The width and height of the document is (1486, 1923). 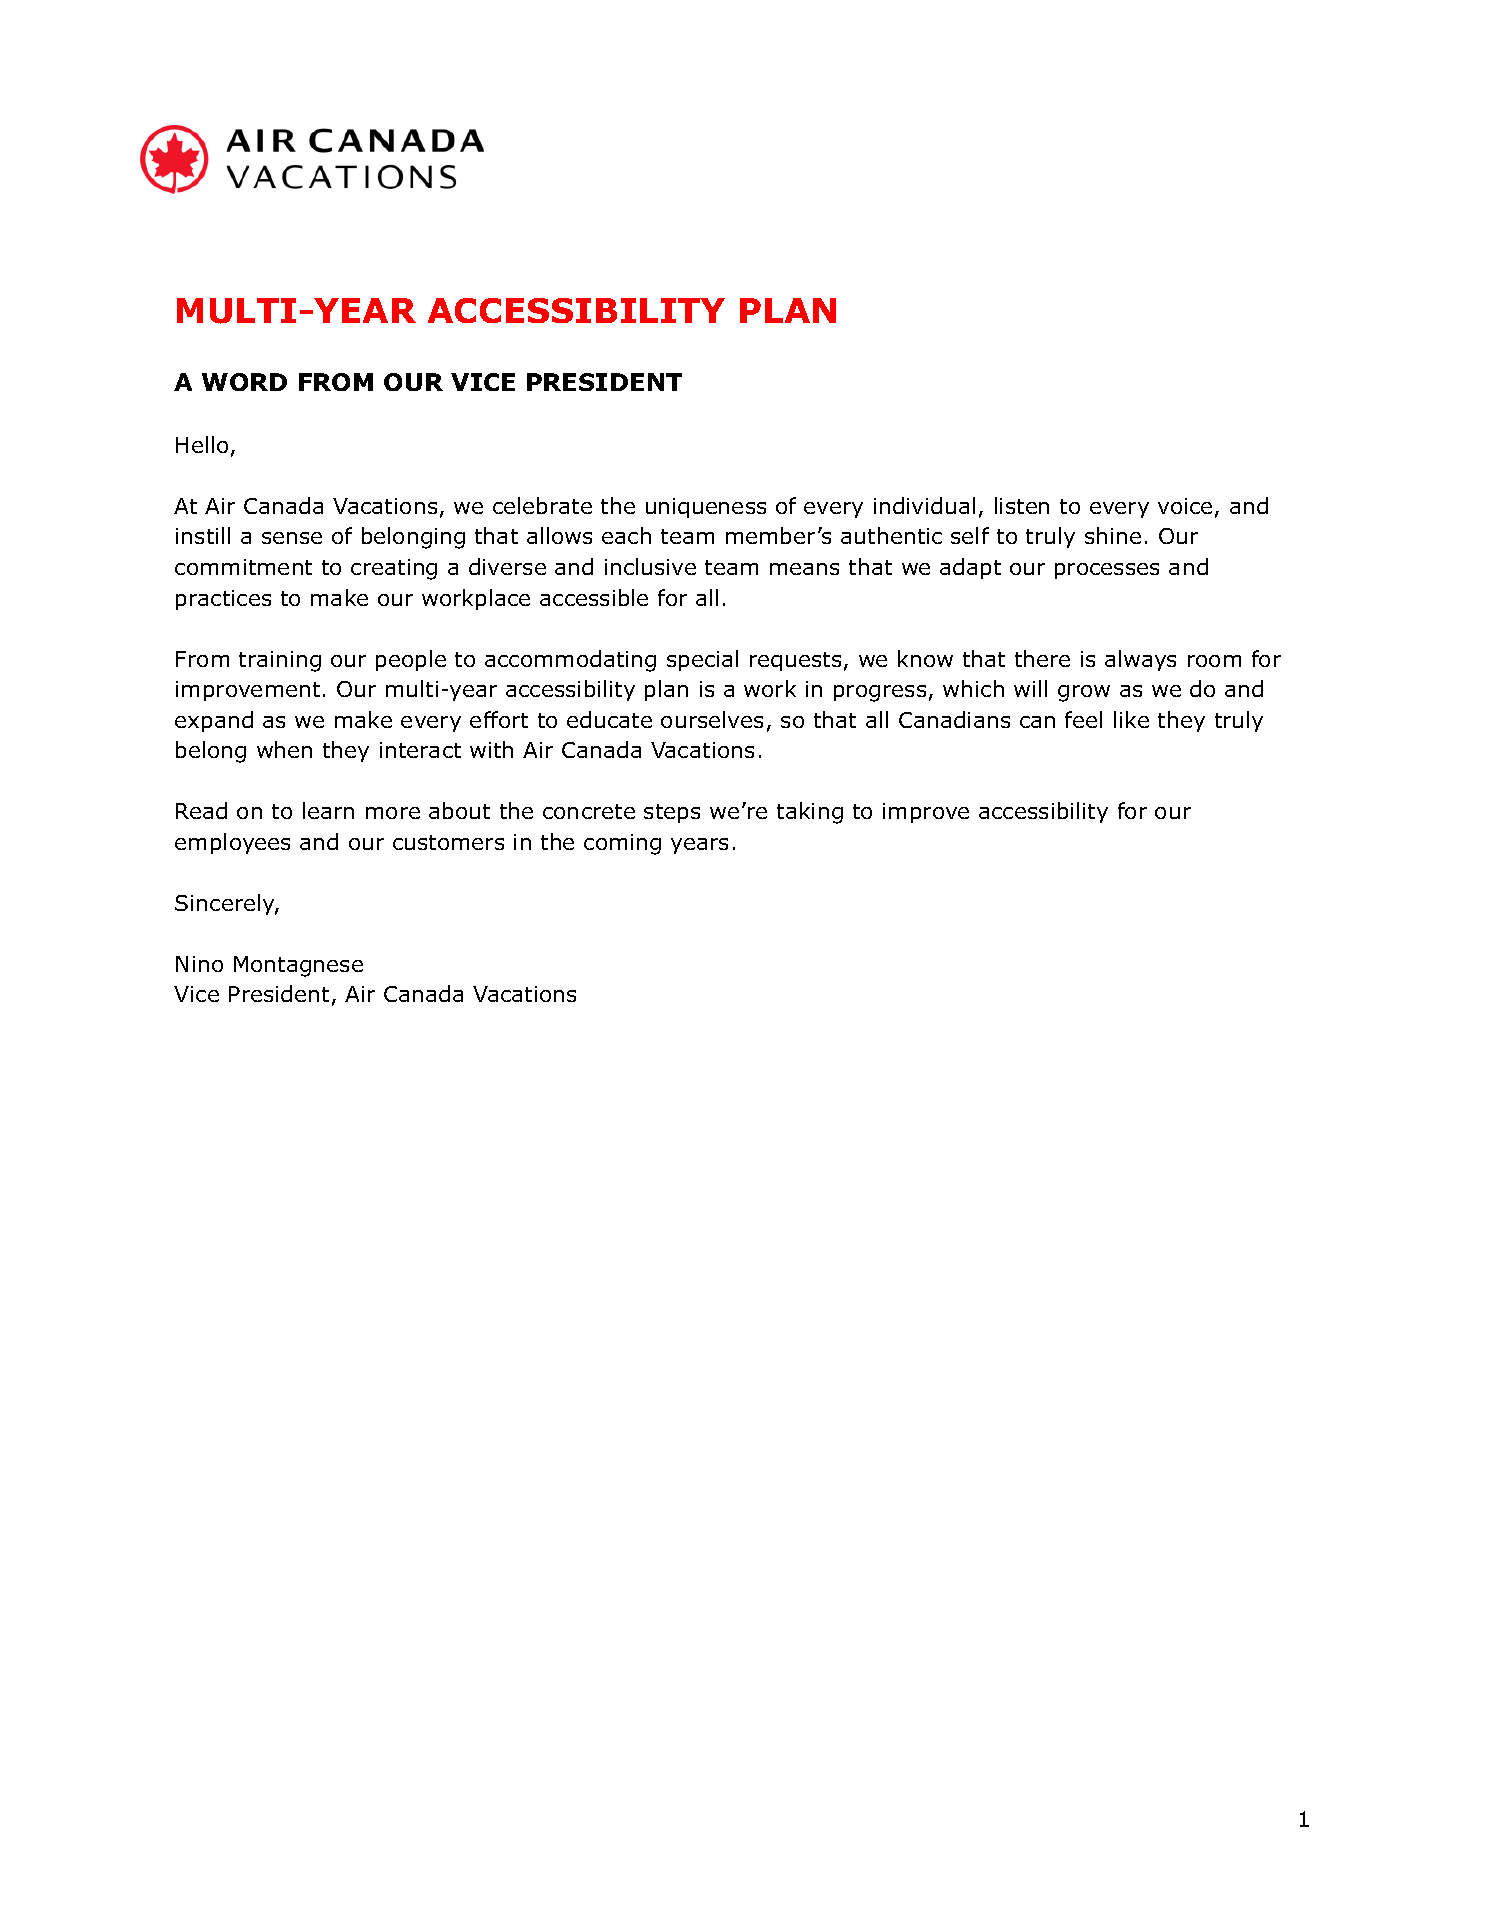 I want to click on creating, so click(x=394, y=569).
